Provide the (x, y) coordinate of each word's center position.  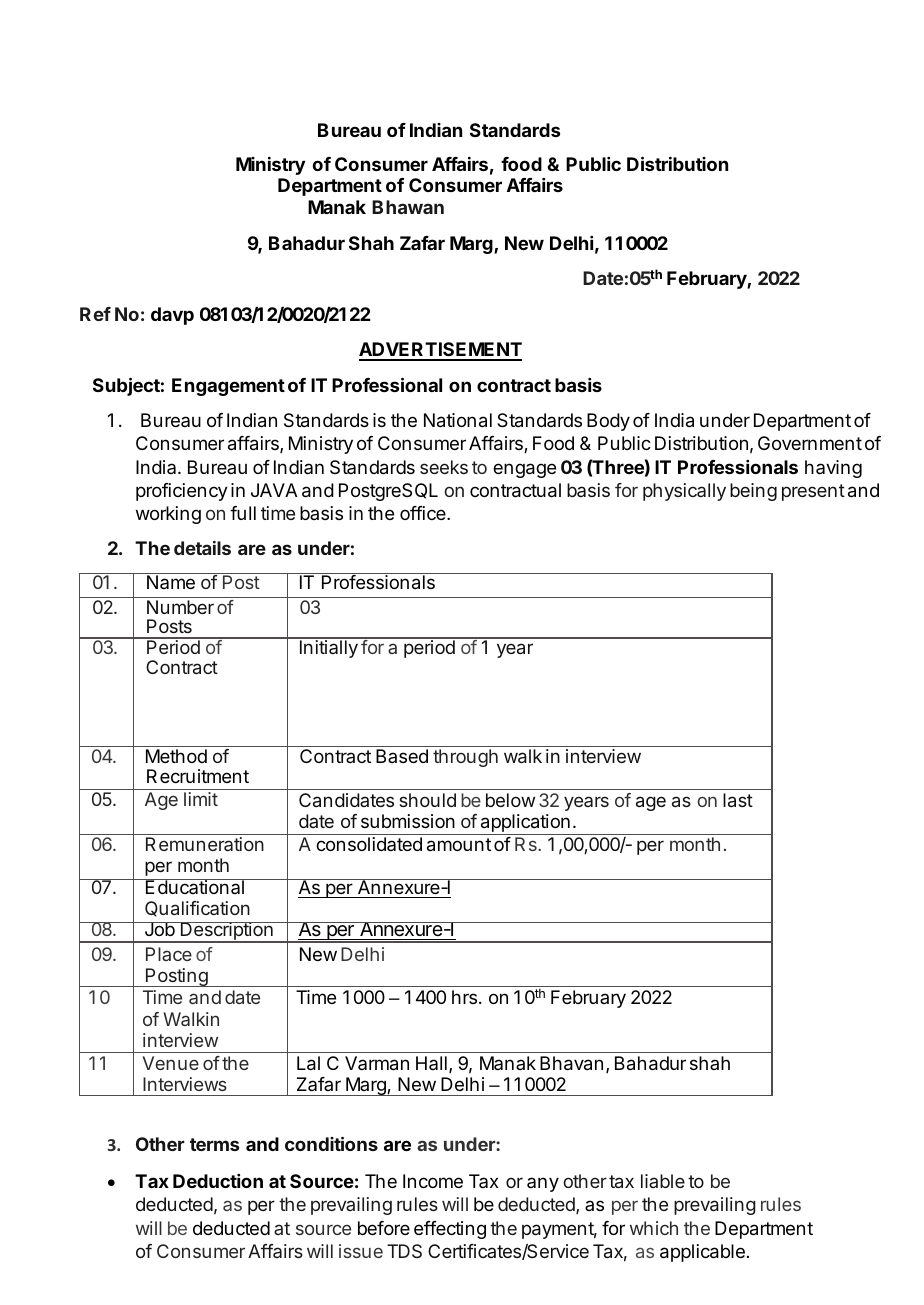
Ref (95, 314)
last (738, 800)
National (458, 420)
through (465, 758)
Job (159, 929)
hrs (464, 997)
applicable (702, 1253)
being (753, 492)
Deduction (218, 1181)
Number (180, 607)
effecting (450, 1230)
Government (810, 443)
